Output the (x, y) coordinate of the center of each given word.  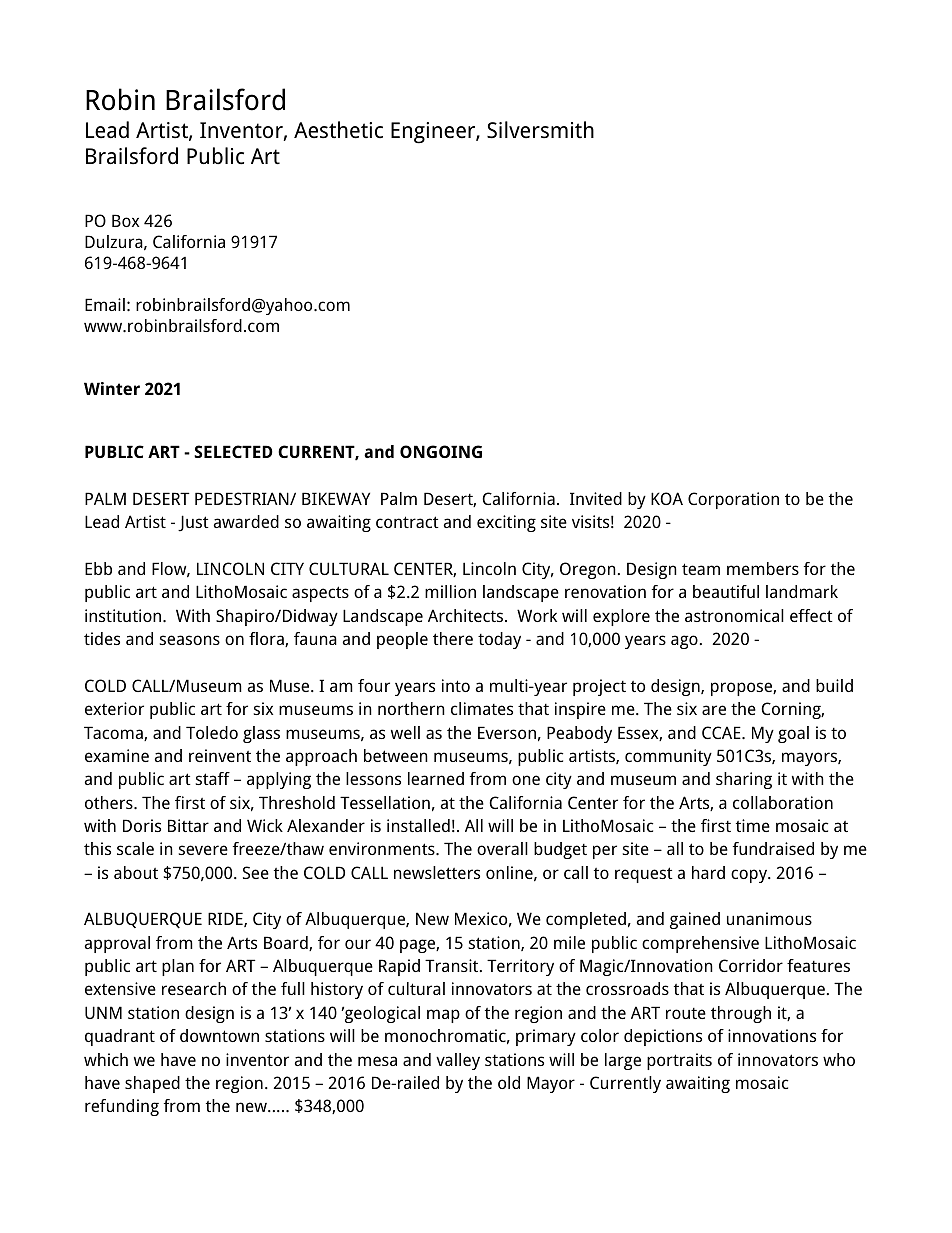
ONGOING (441, 451)
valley (458, 1061)
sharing (744, 780)
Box (125, 220)
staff (213, 778)
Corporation (733, 500)
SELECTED (233, 451)
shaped (152, 1084)
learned (436, 778)
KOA (667, 498)
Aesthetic (338, 130)
